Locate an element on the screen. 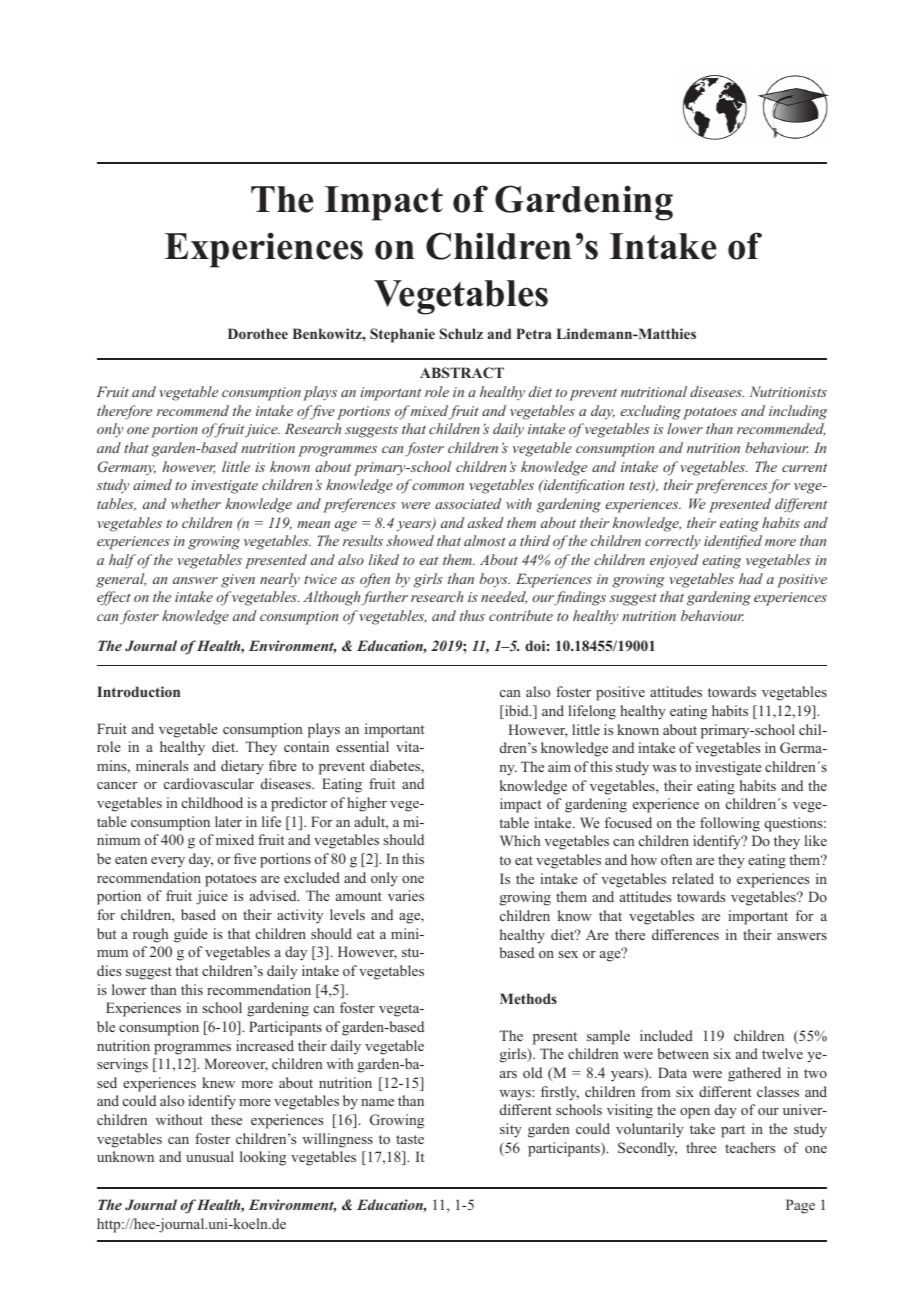 The height and width of the screenshot is (1308, 924). including is located at coordinates (798, 412).
